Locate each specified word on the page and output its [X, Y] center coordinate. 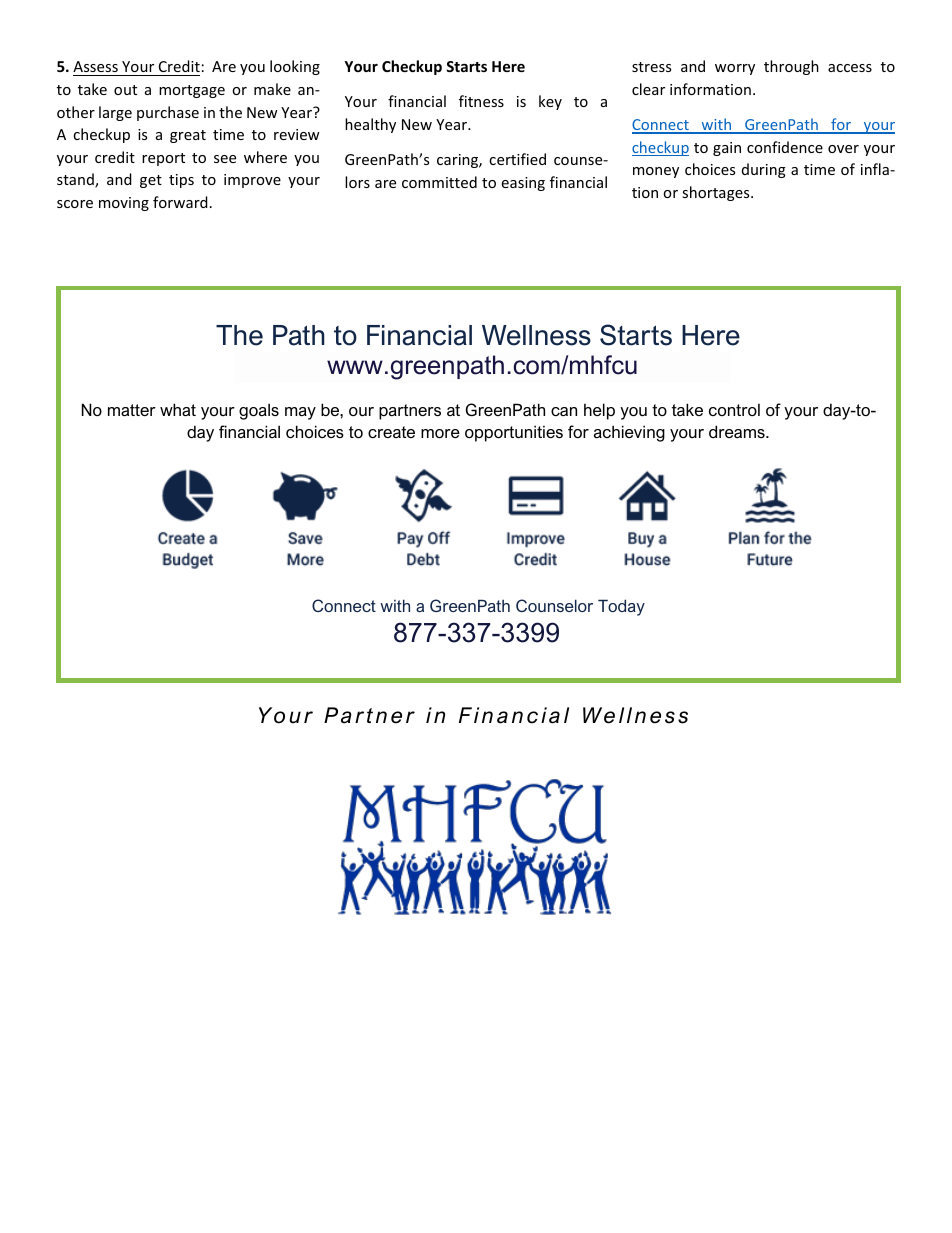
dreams [738, 431]
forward [180, 202]
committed [439, 182]
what [178, 409]
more [440, 433]
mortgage [192, 91]
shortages [717, 193]
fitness [481, 101]
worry [735, 69]
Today [621, 607]
